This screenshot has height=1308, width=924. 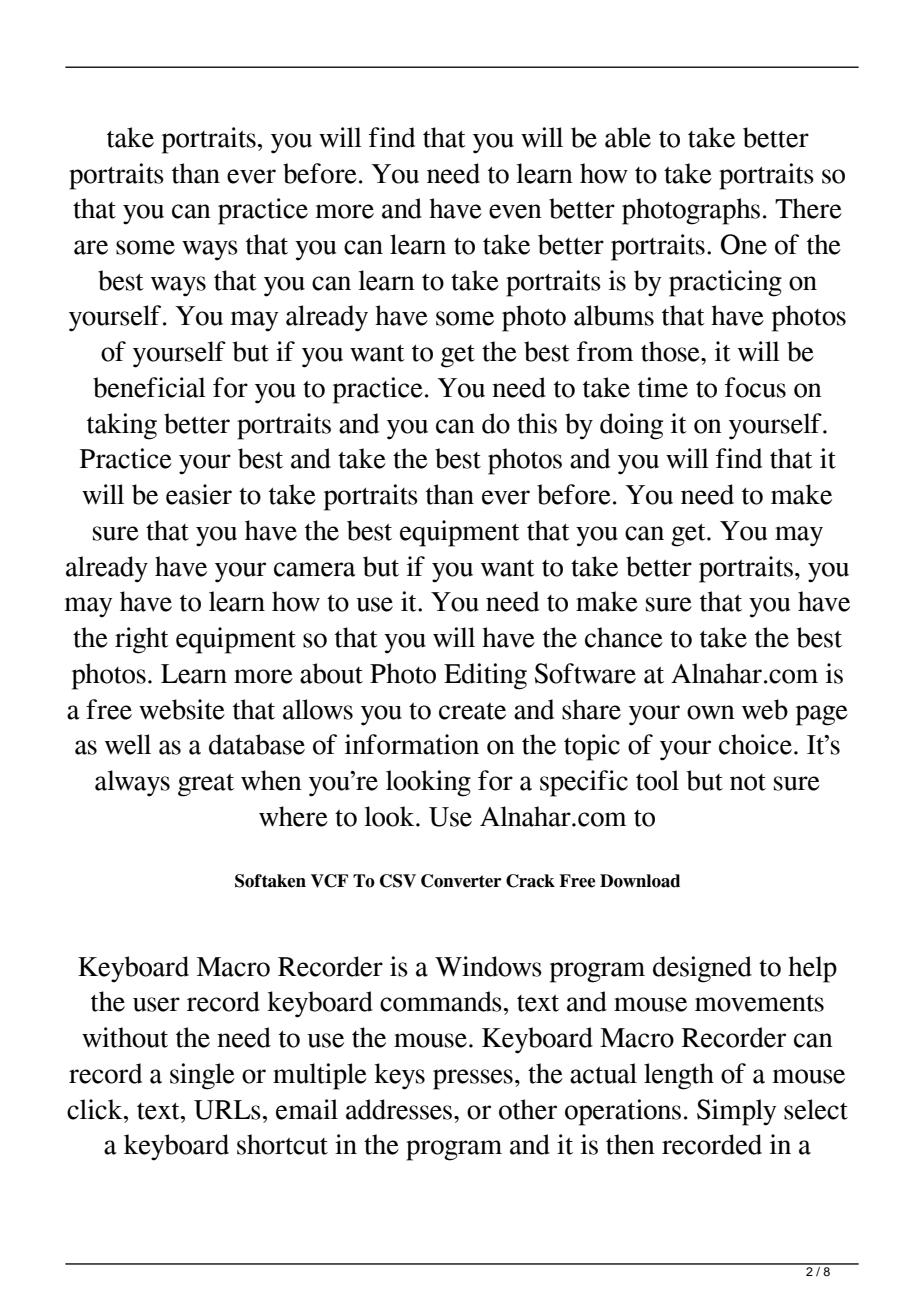 I want to click on right, so click(x=142, y=640).
